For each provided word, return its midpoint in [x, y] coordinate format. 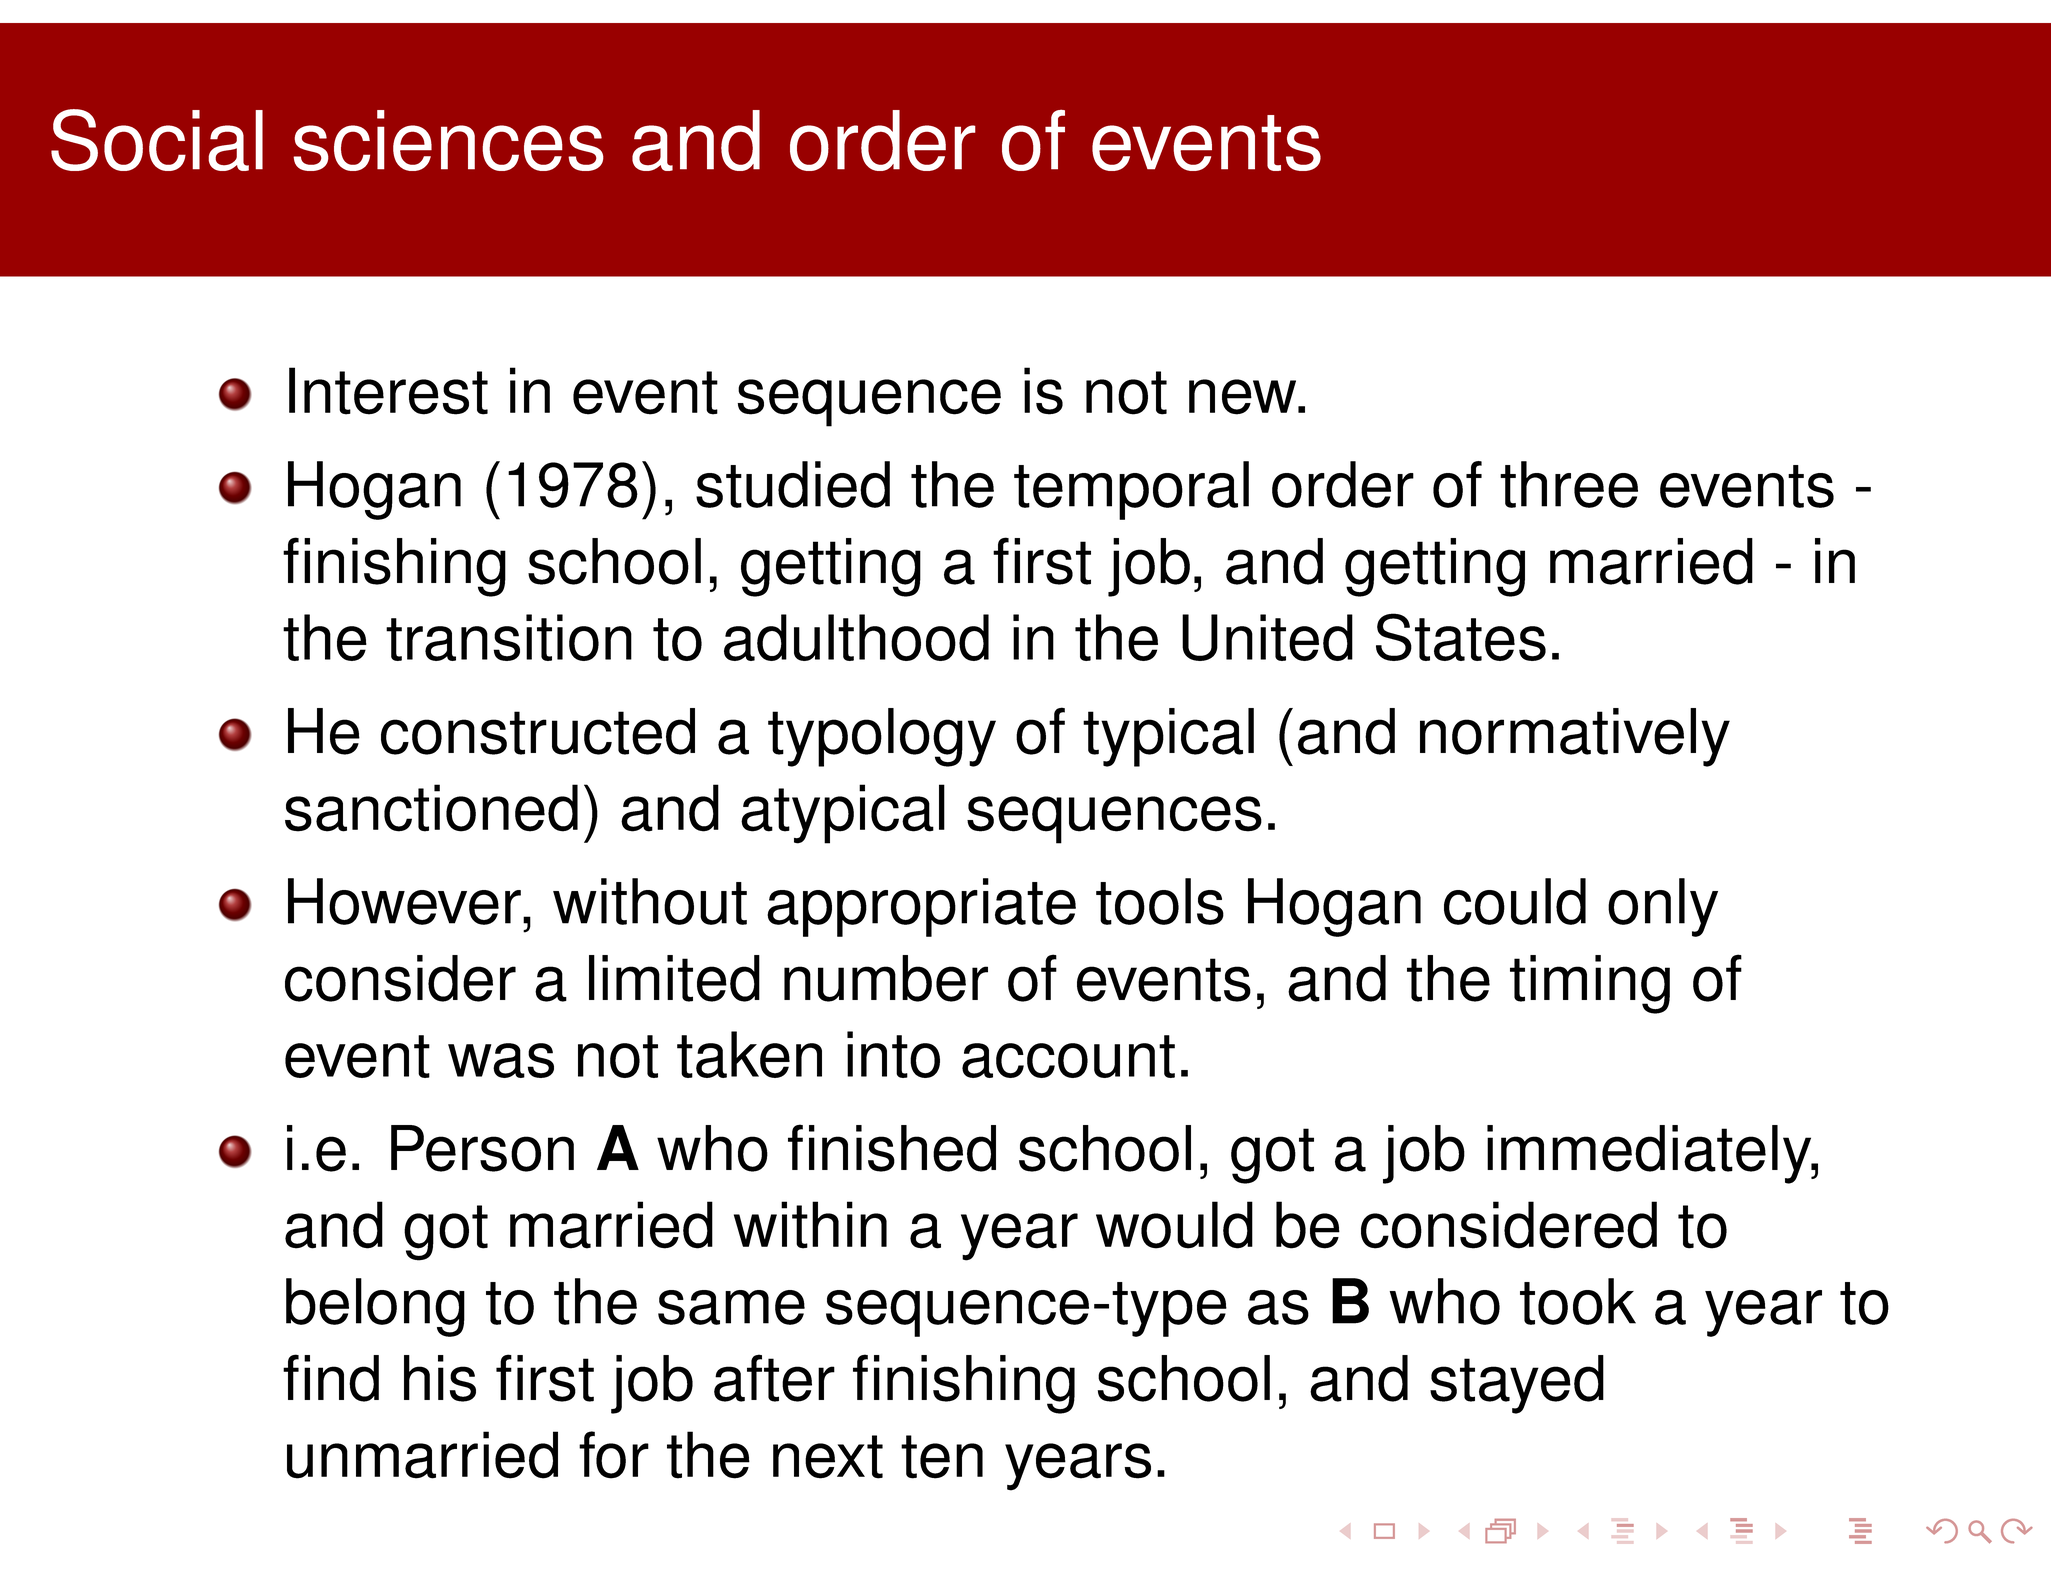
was [501, 1060]
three [1569, 484]
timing [1590, 984]
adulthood [856, 637]
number [886, 978]
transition [509, 637]
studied [793, 484]
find [331, 1378]
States [1461, 637]
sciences [448, 140]
